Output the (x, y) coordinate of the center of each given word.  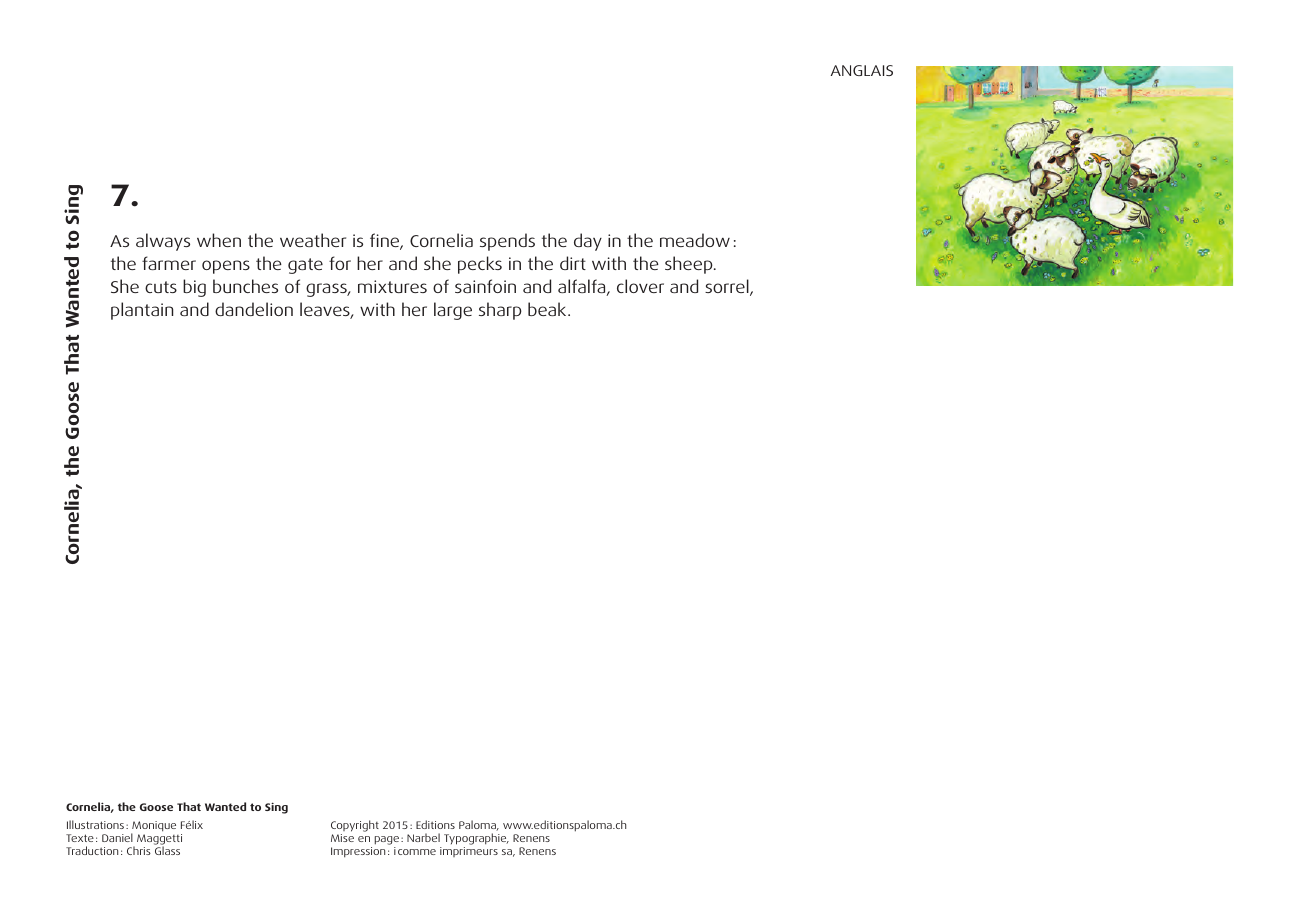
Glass (167, 850)
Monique (153, 827)
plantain (142, 311)
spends (507, 242)
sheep (690, 265)
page (386, 840)
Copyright (355, 826)
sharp (500, 311)
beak (548, 309)
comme (417, 852)
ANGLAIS (862, 70)
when (219, 240)
